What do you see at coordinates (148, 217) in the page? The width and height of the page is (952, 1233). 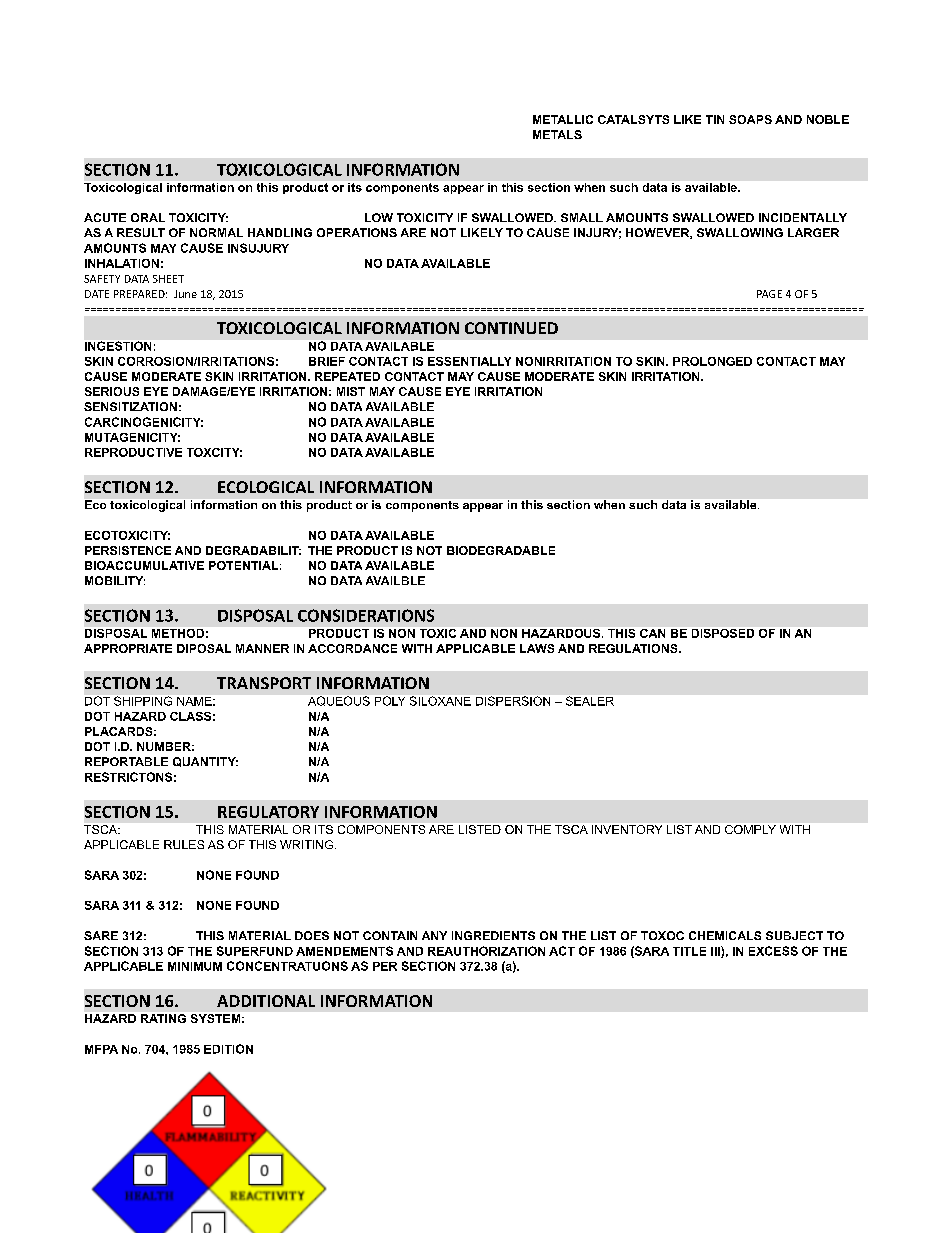 I see `ORAL` at bounding box center [148, 217].
